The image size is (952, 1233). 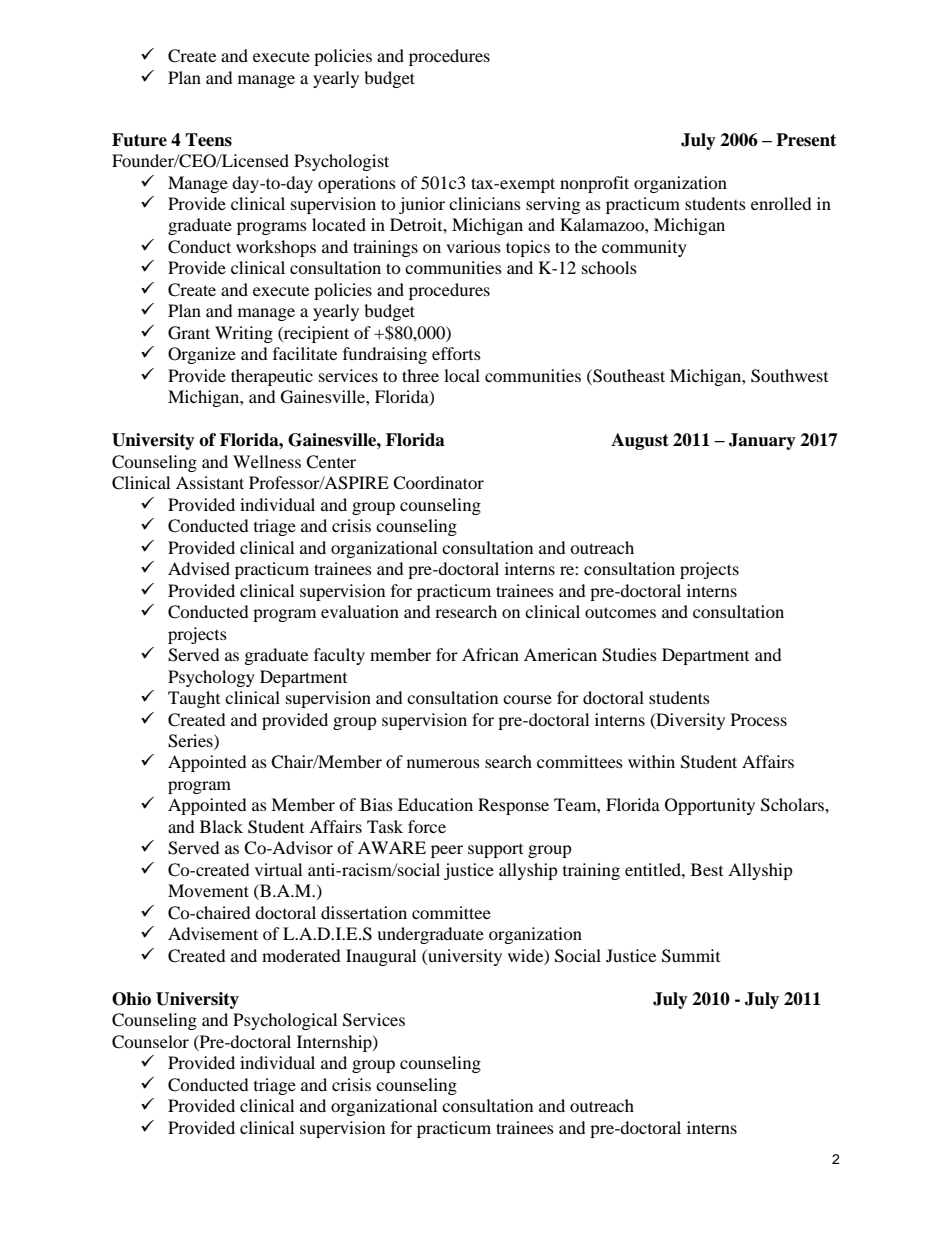 I want to click on clinicians, so click(x=485, y=203).
